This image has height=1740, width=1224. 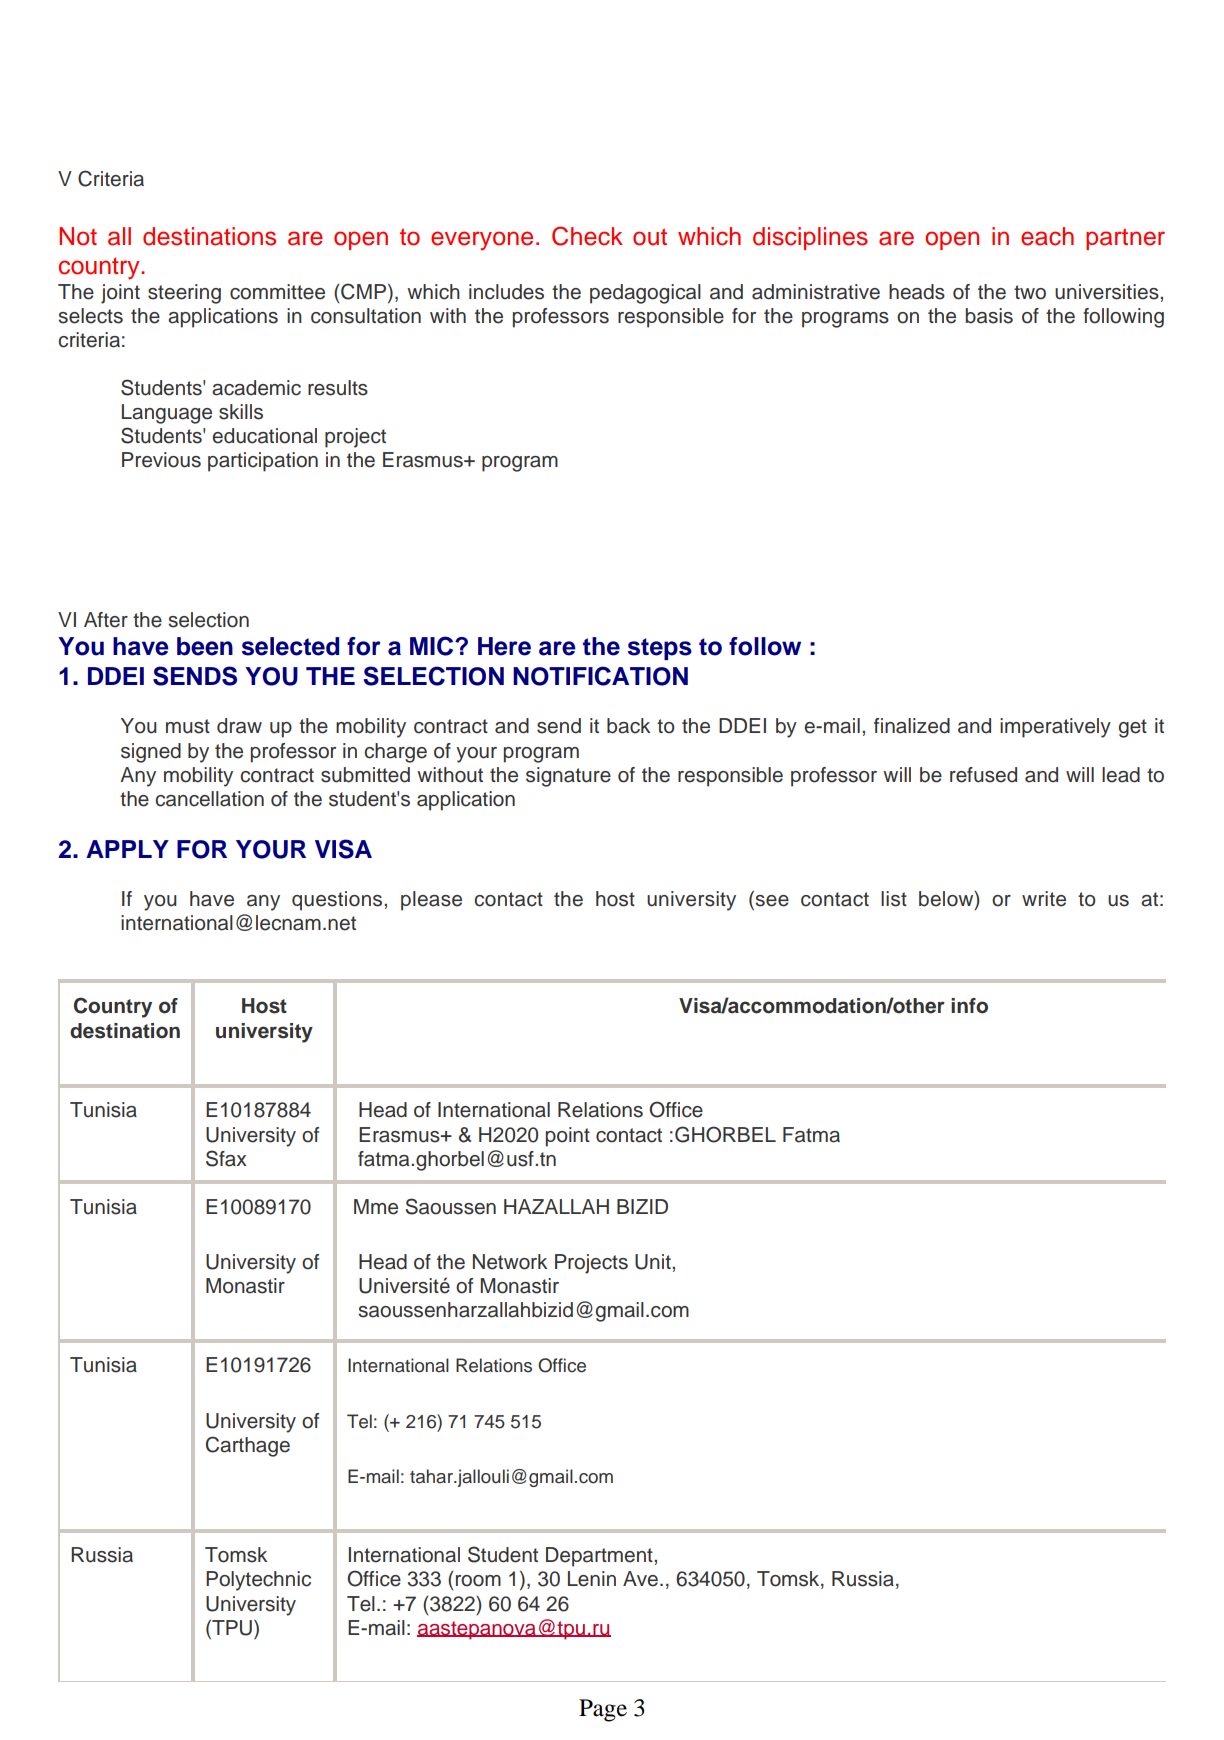 I want to click on info, so click(x=969, y=1006).
